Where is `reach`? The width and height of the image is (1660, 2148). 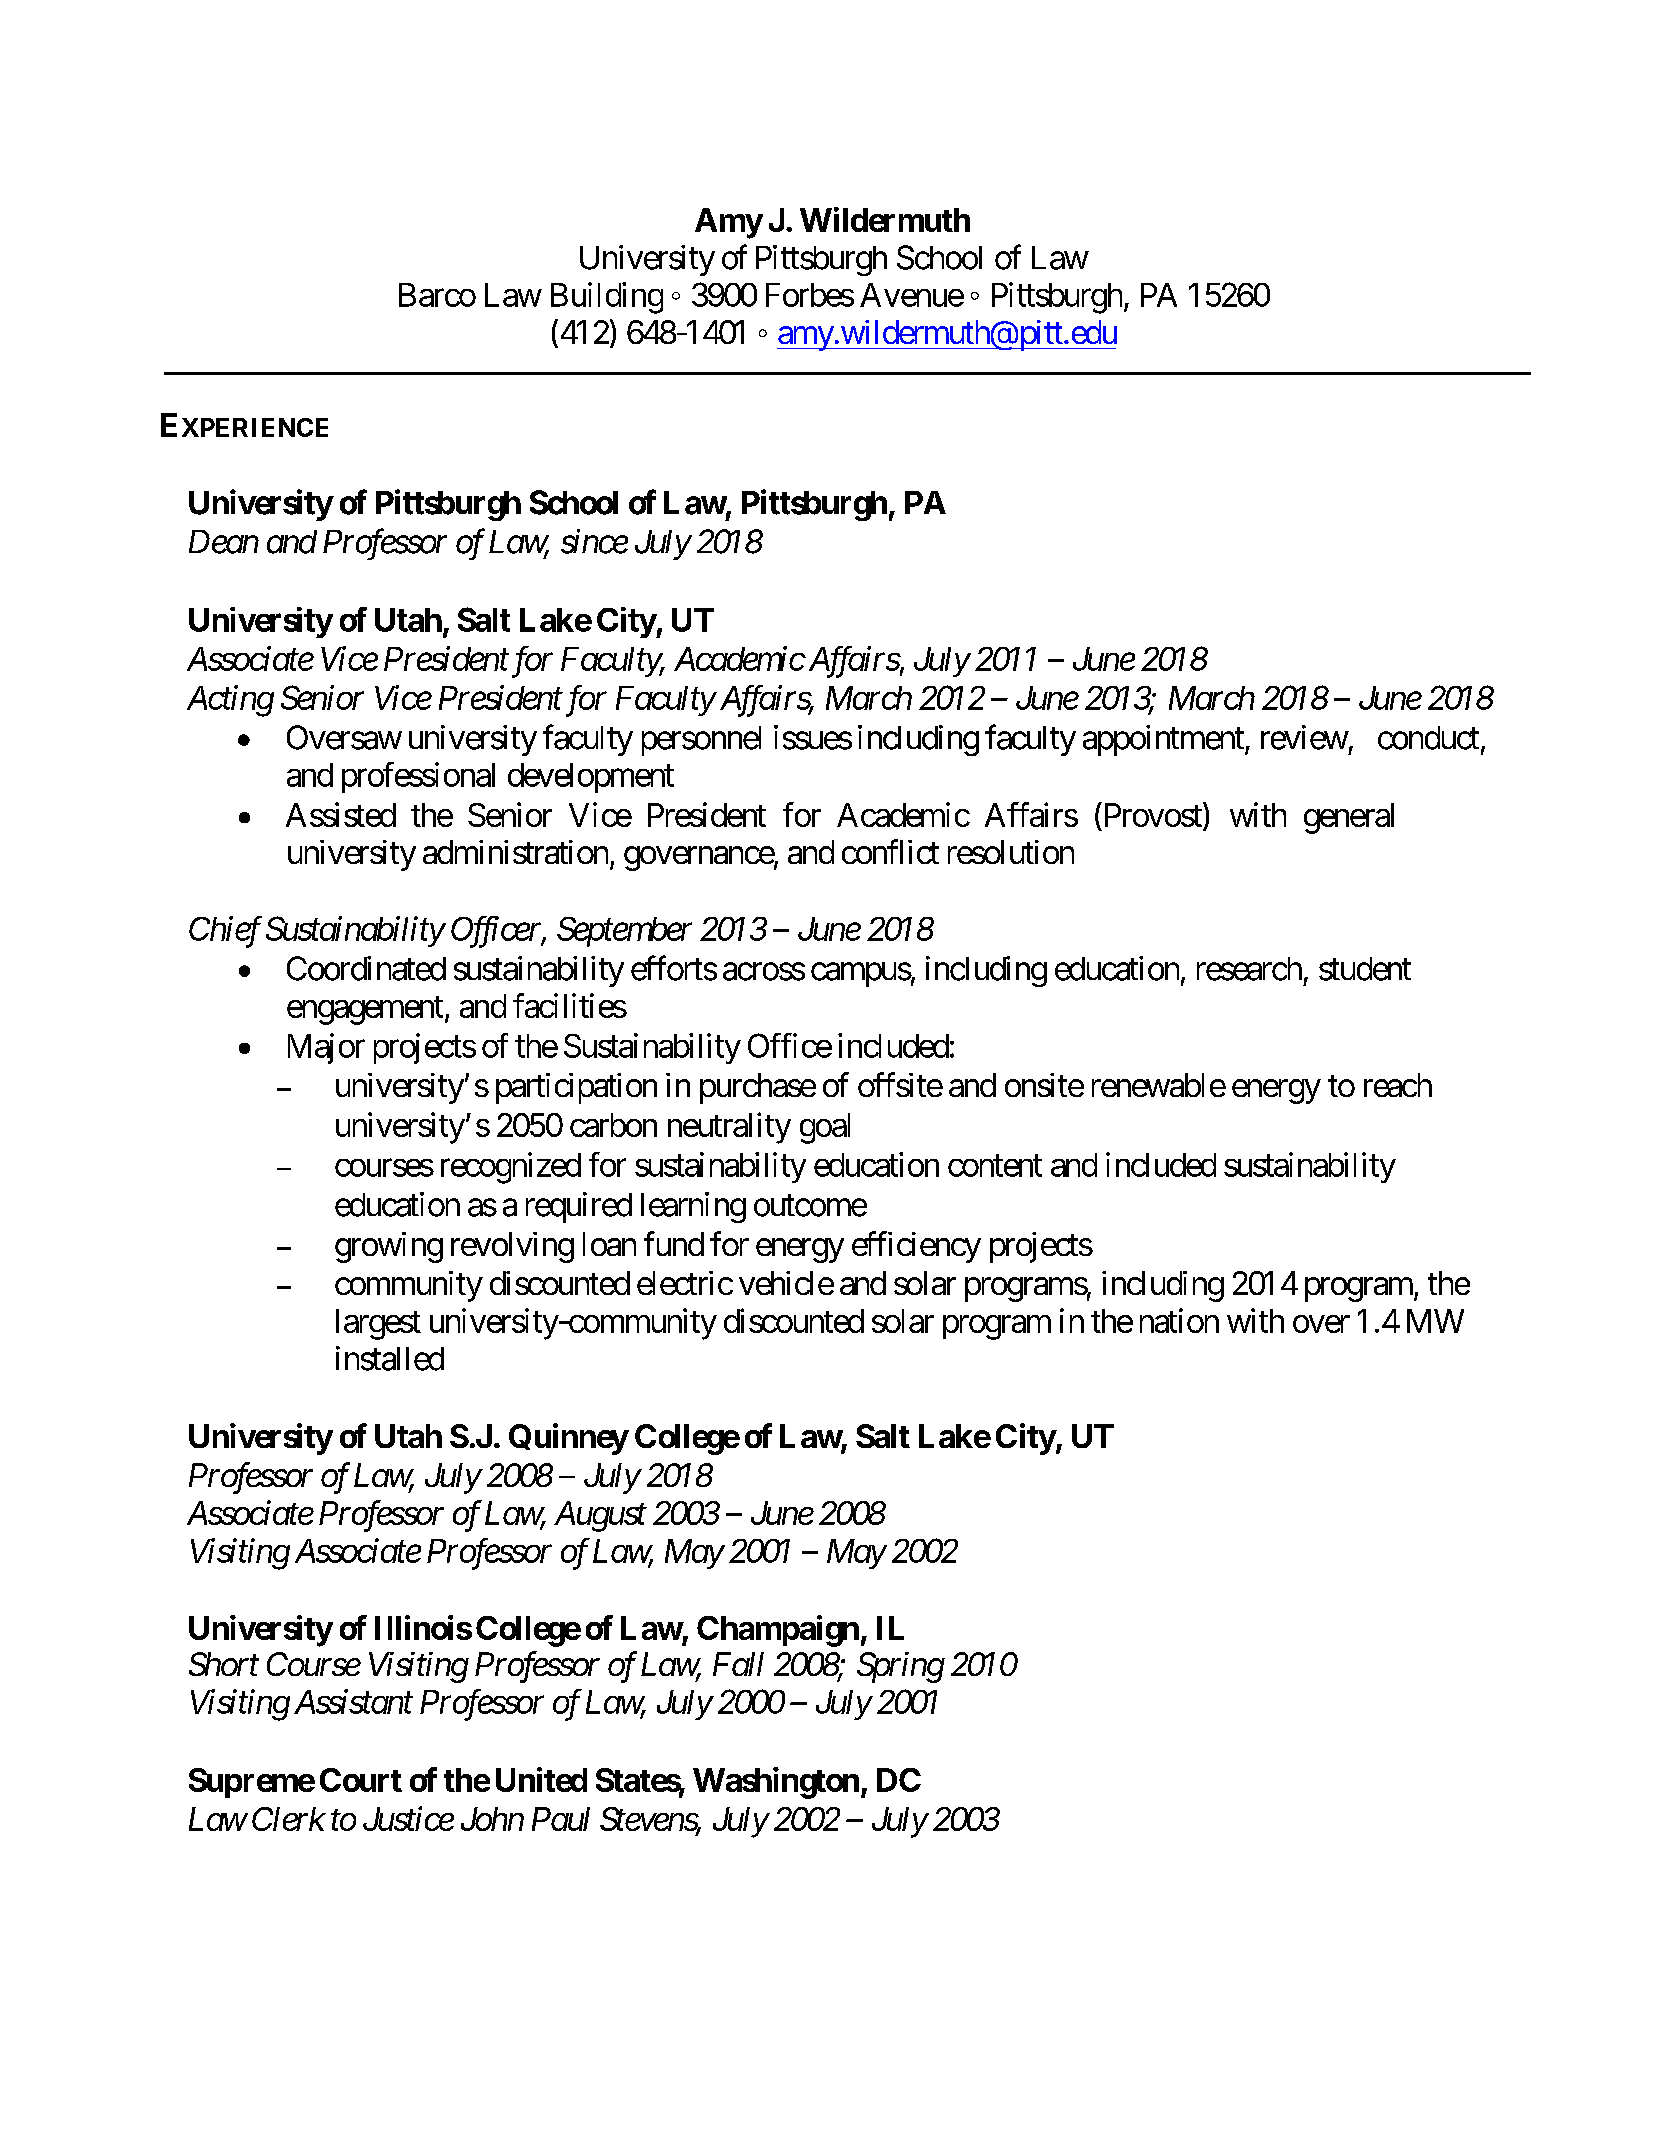 reach is located at coordinates (1398, 1085).
